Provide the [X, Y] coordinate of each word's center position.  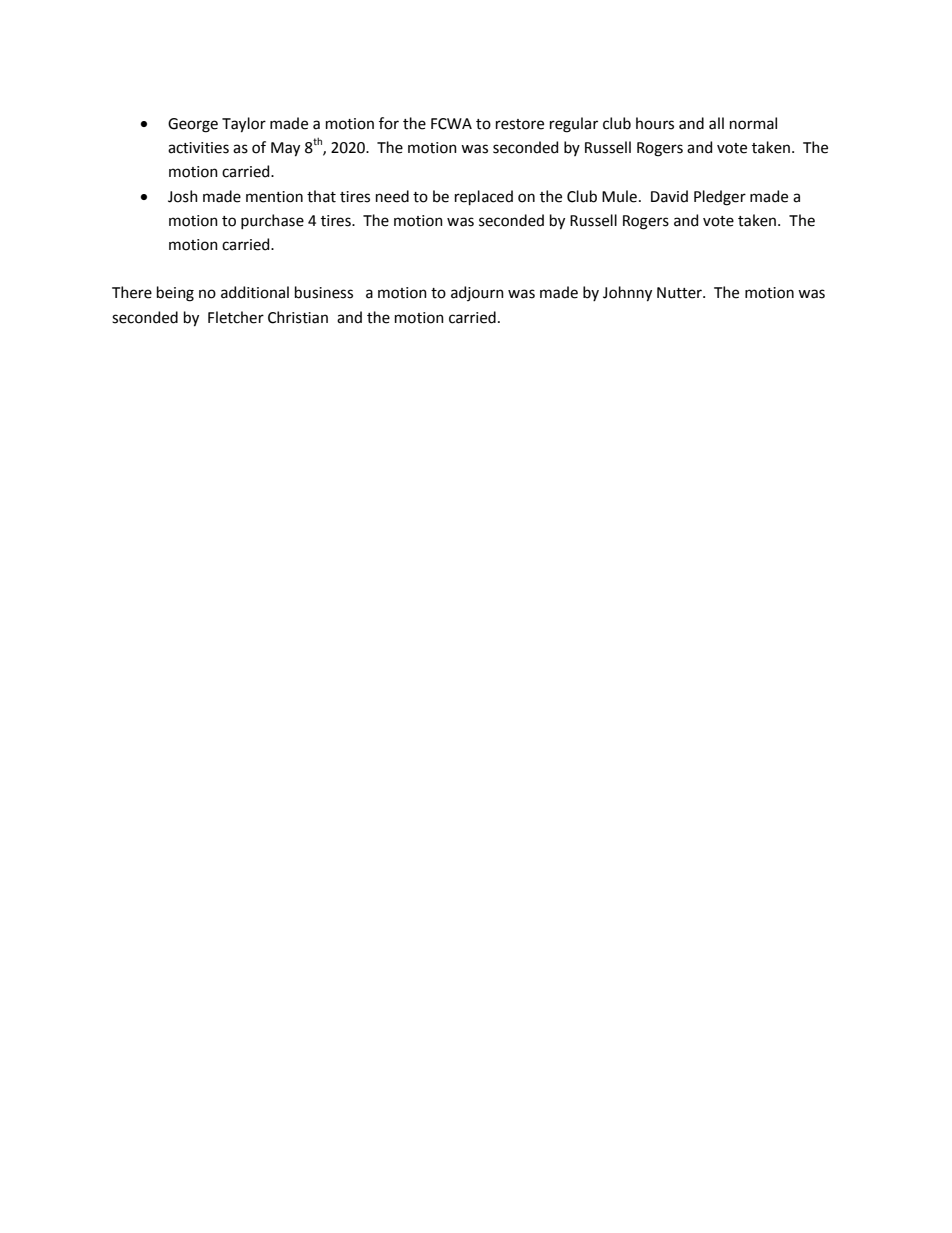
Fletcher [236, 317]
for [389, 123]
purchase [272, 221]
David [669, 196]
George [193, 125]
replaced [484, 197]
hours [655, 123]
